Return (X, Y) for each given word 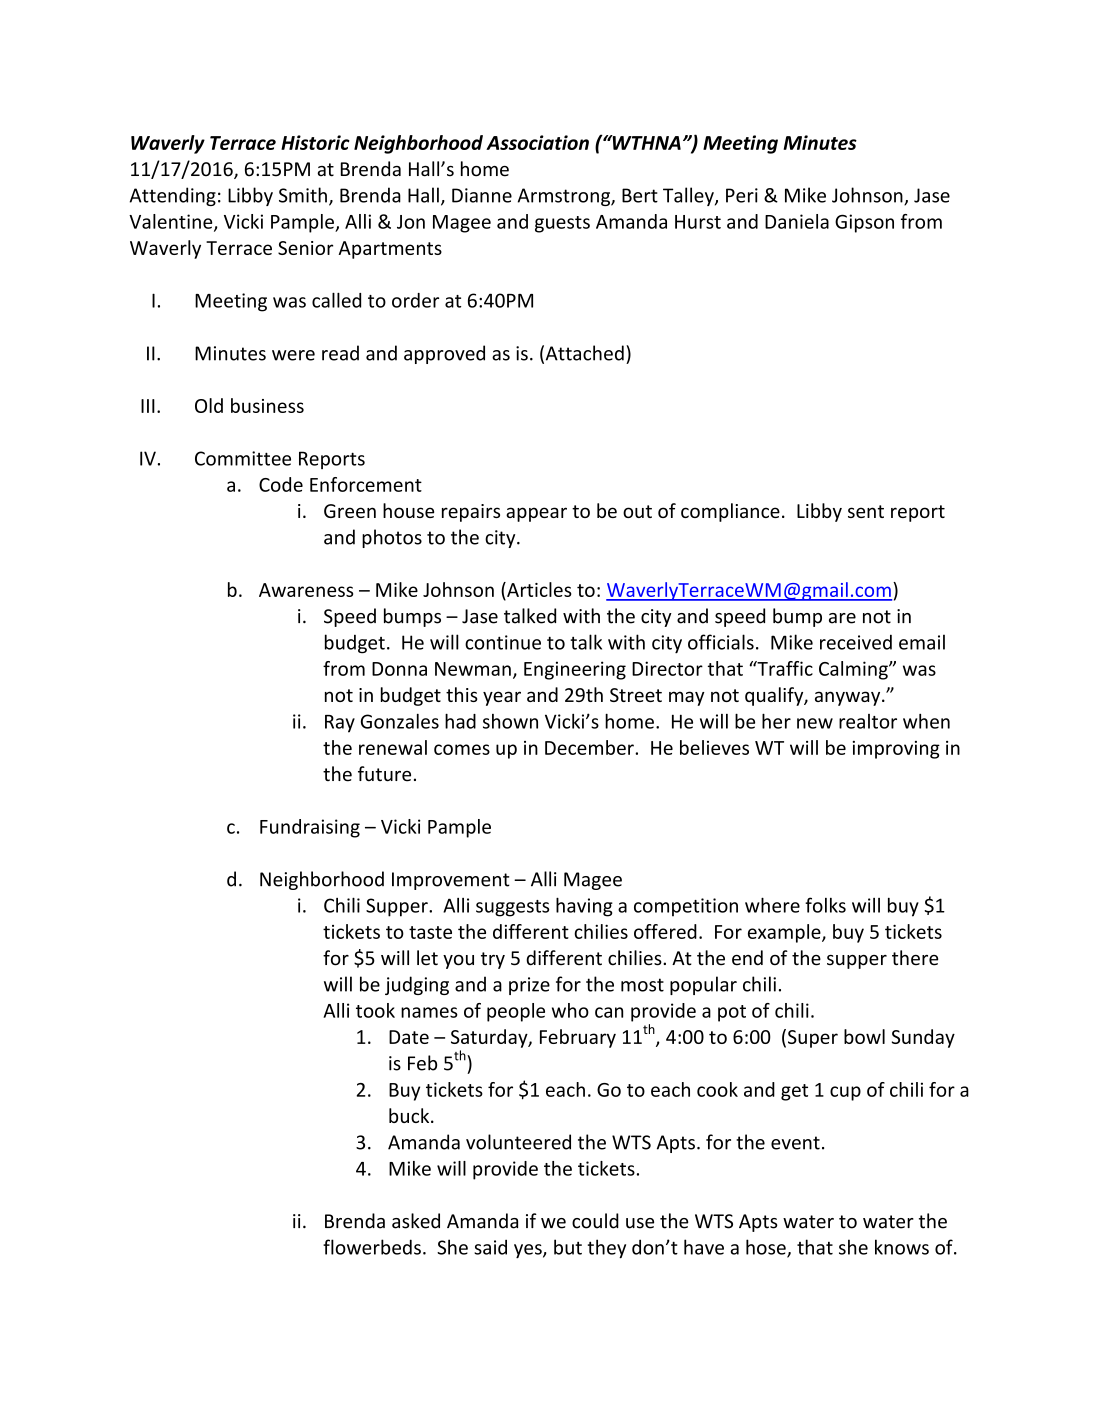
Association (537, 142)
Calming (854, 670)
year (502, 698)
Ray (340, 724)
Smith (303, 195)
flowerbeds (372, 1247)
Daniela (797, 221)
